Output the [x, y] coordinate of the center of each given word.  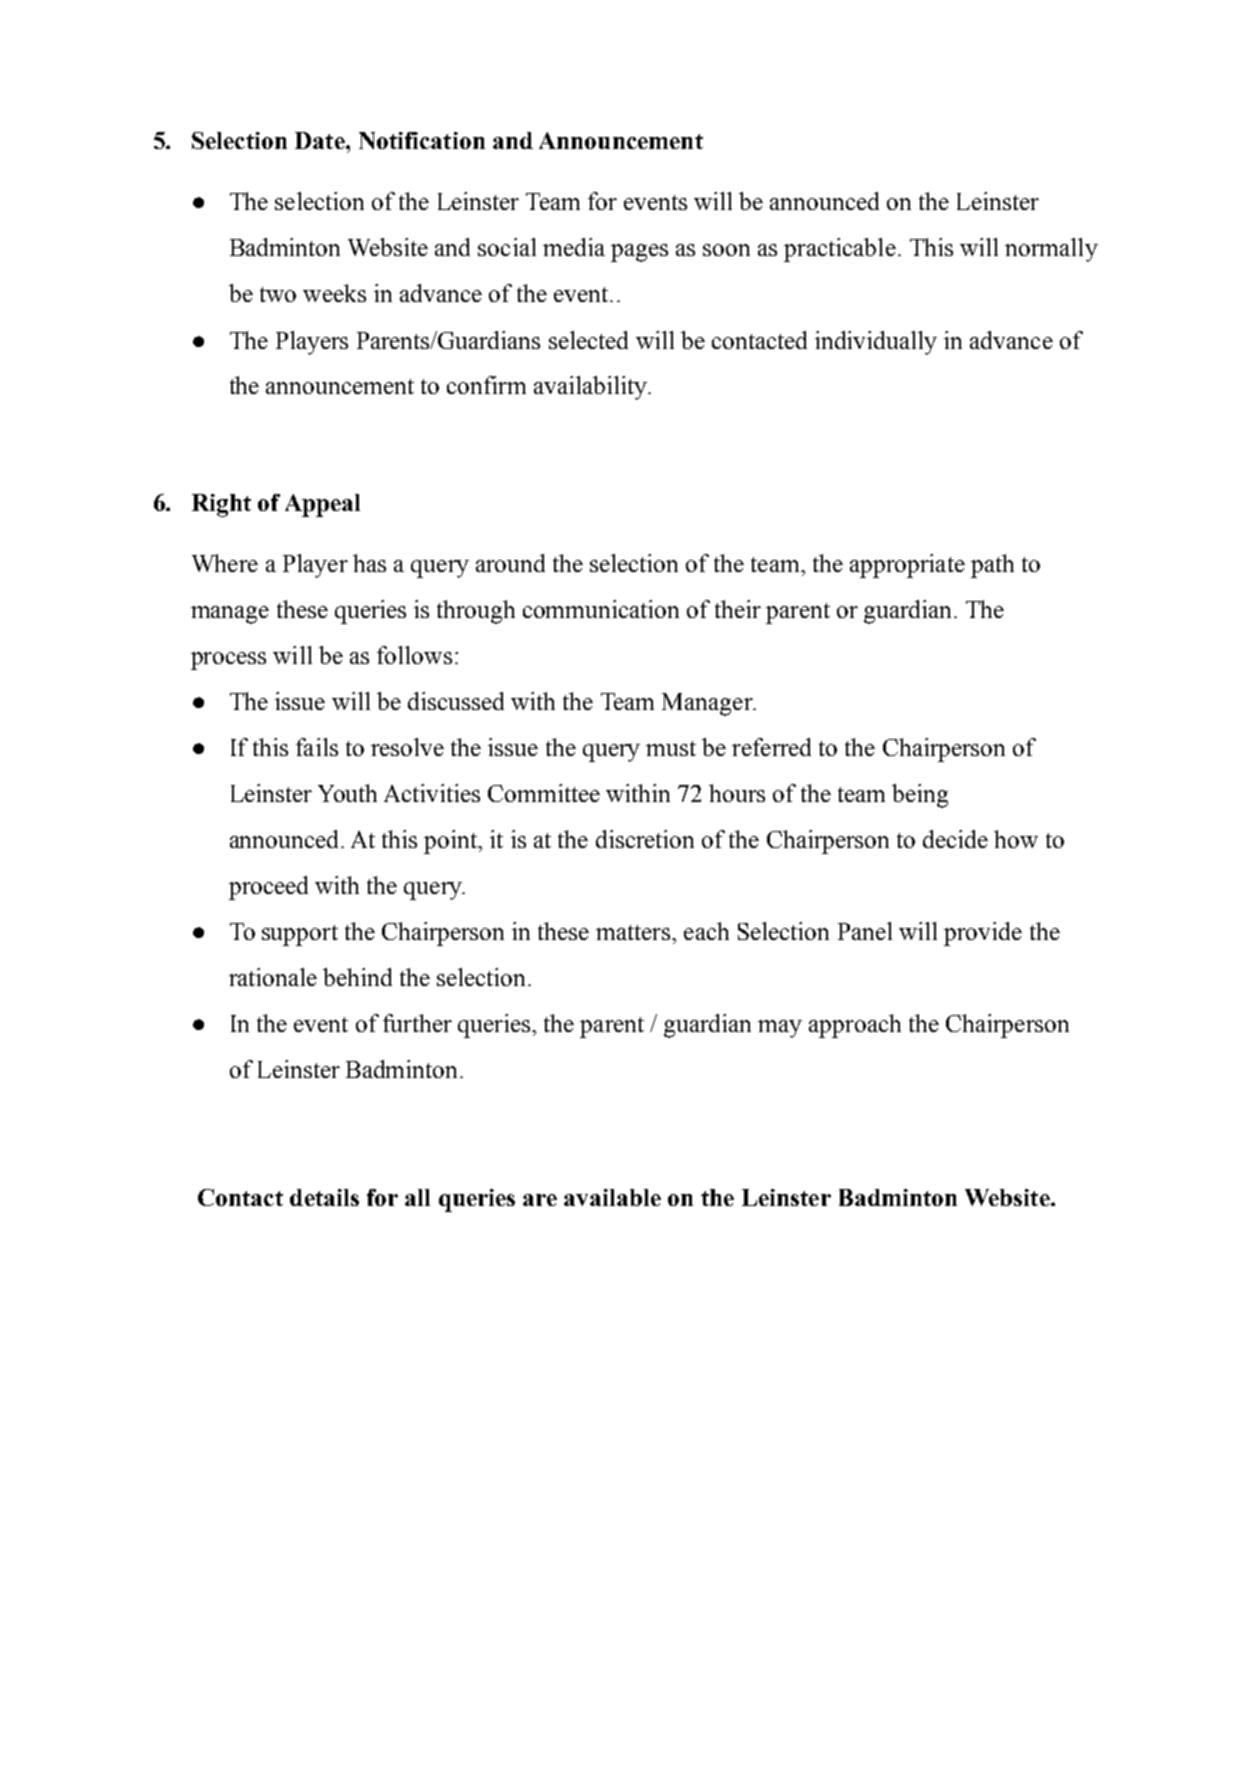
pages [639, 253]
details [324, 1197]
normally [1051, 250]
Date [321, 140]
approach [855, 1026]
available [612, 1197]
